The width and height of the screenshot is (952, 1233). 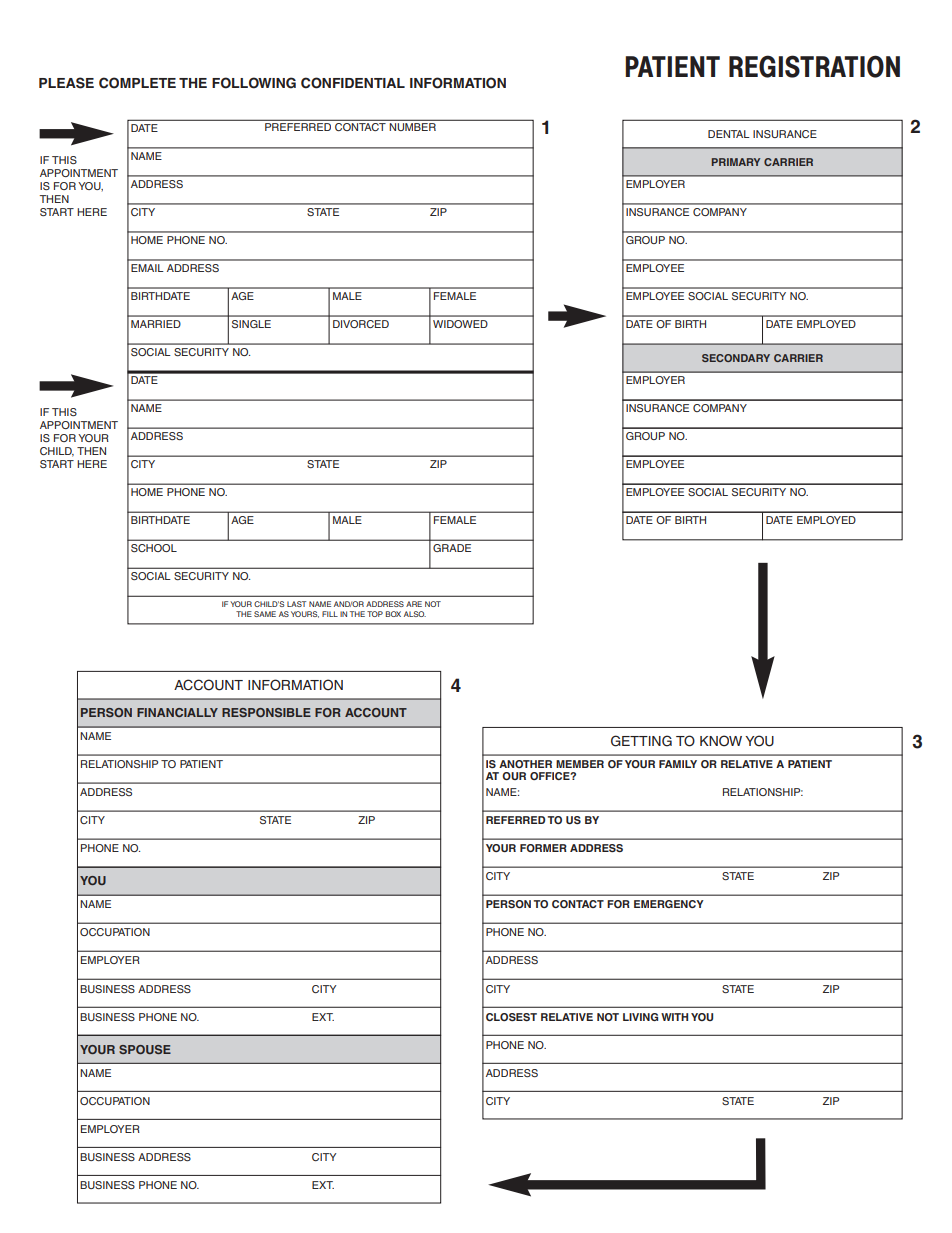 What do you see at coordinates (154, 548) in the screenshot?
I see `SCHOOL` at bounding box center [154, 548].
